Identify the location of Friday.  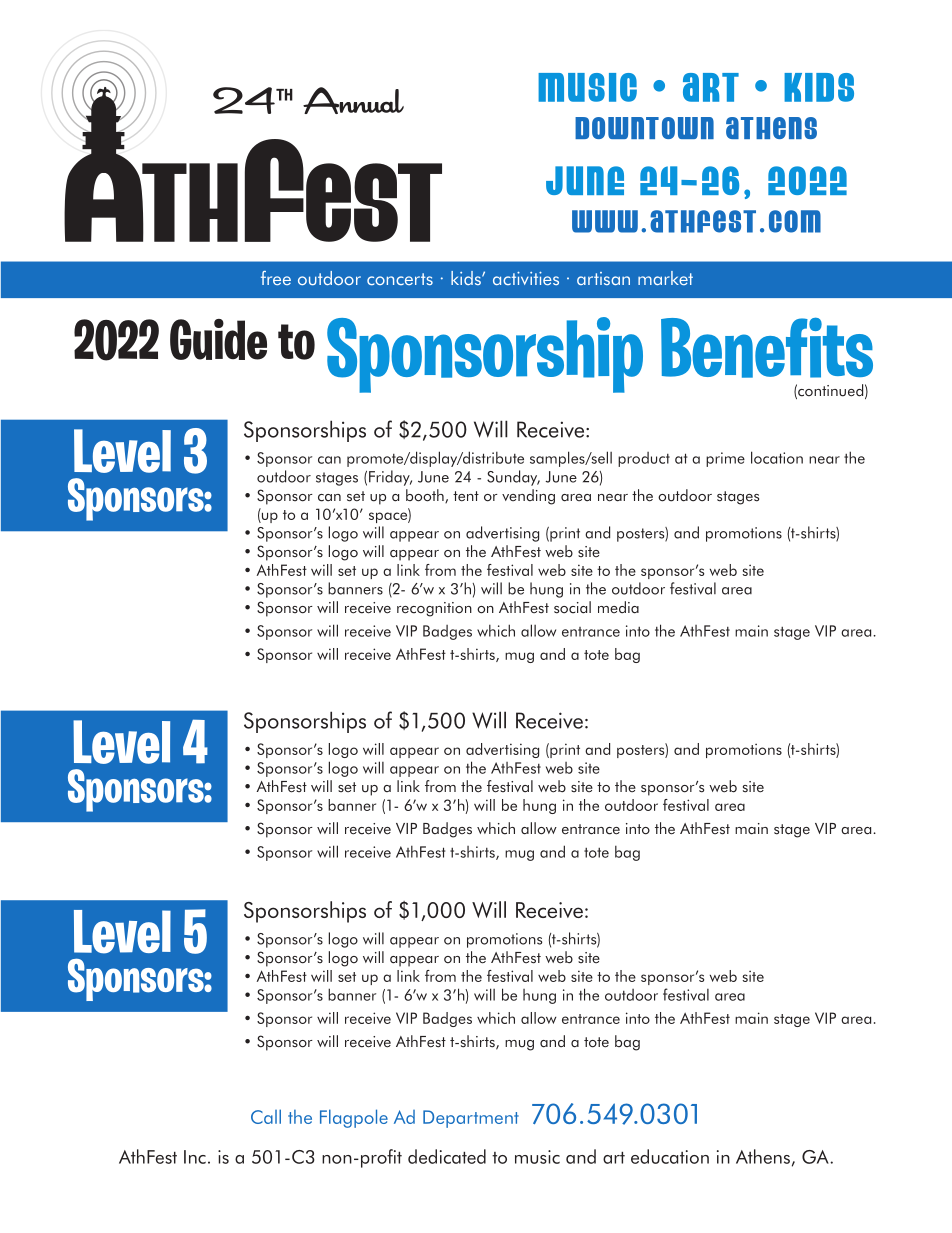
(390, 478).
